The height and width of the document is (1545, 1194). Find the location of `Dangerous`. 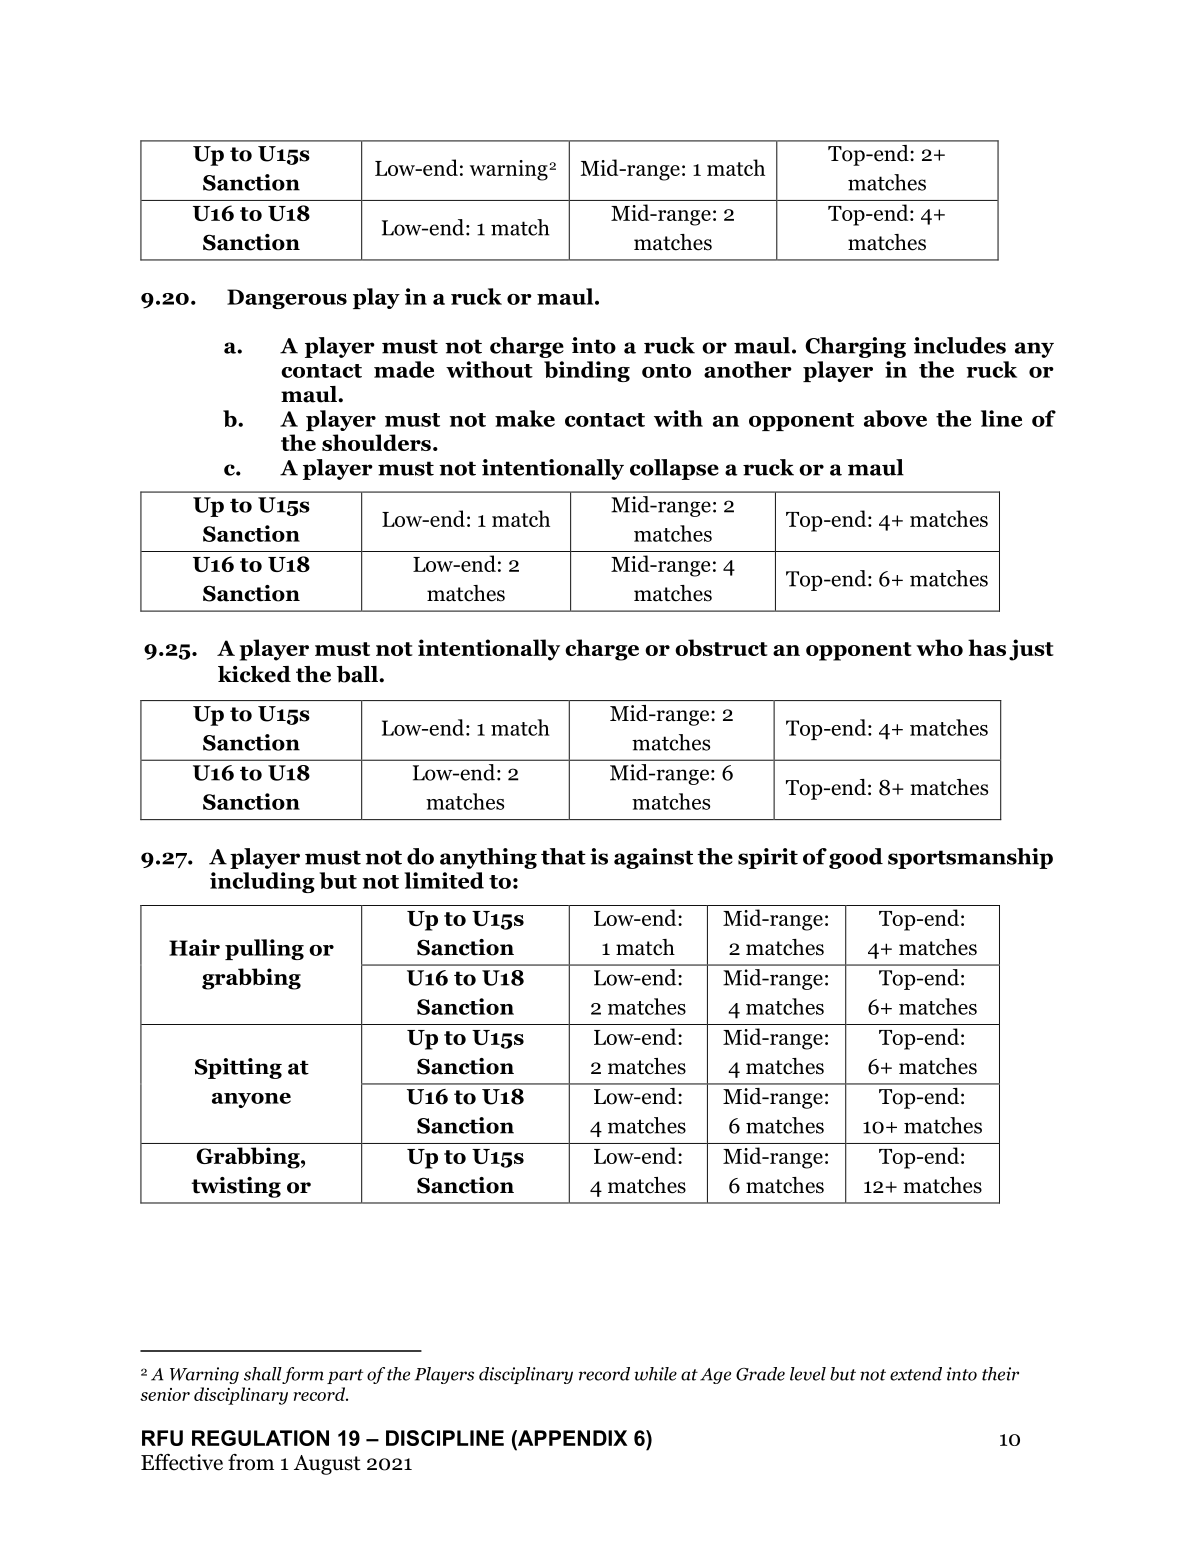

Dangerous is located at coordinates (287, 299).
